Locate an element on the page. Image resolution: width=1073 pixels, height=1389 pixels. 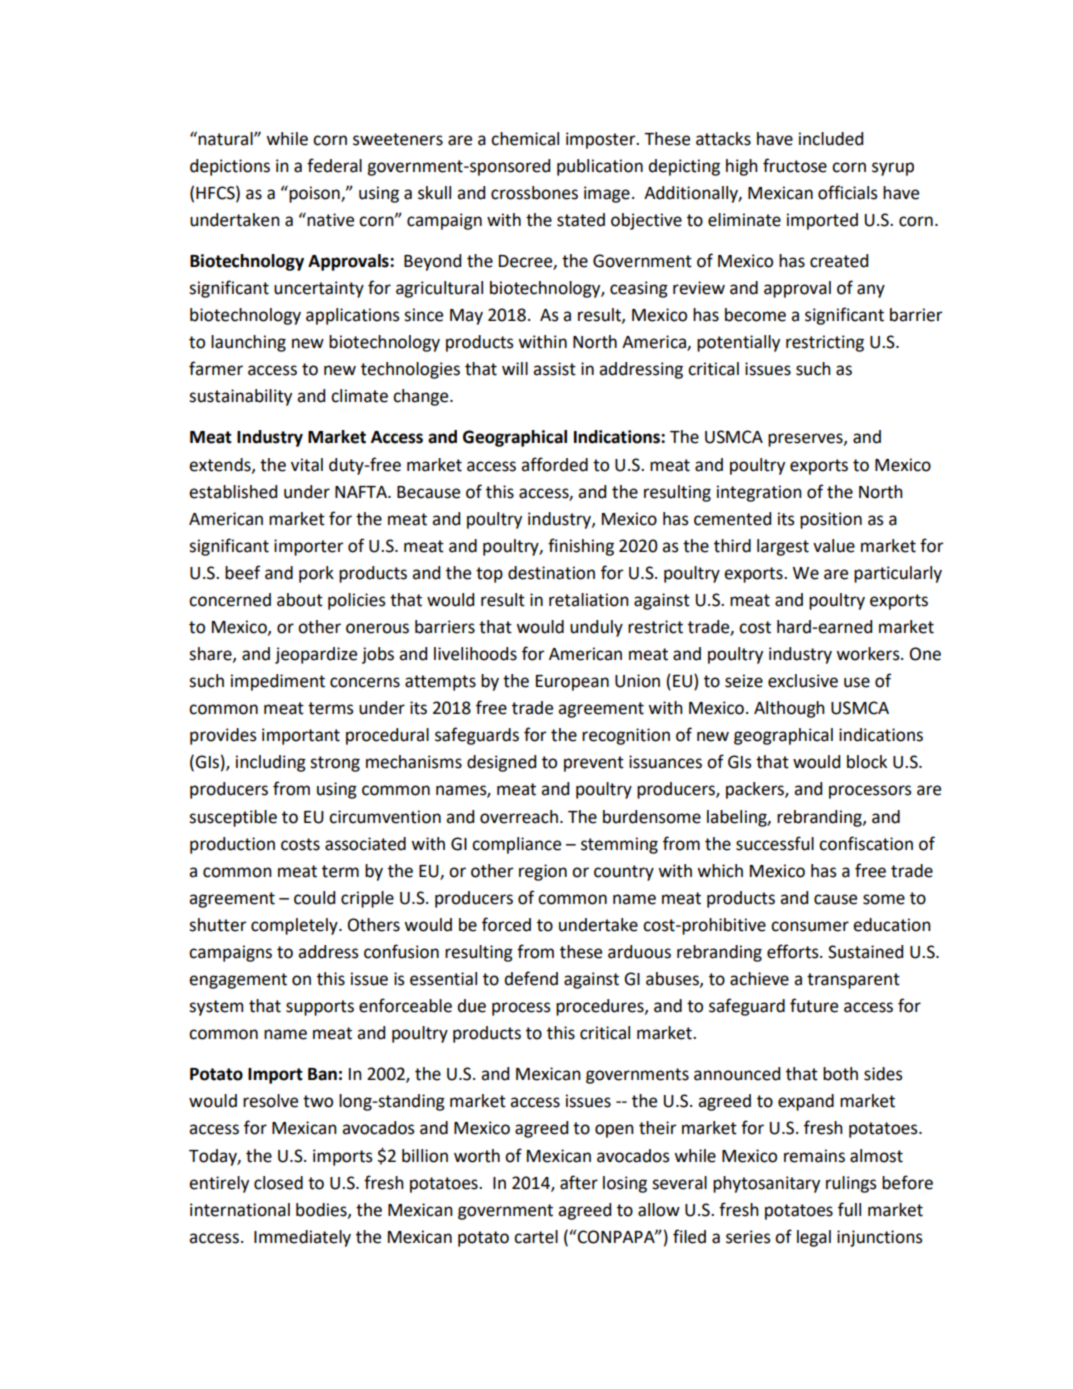
impediment is located at coordinates (278, 682).
